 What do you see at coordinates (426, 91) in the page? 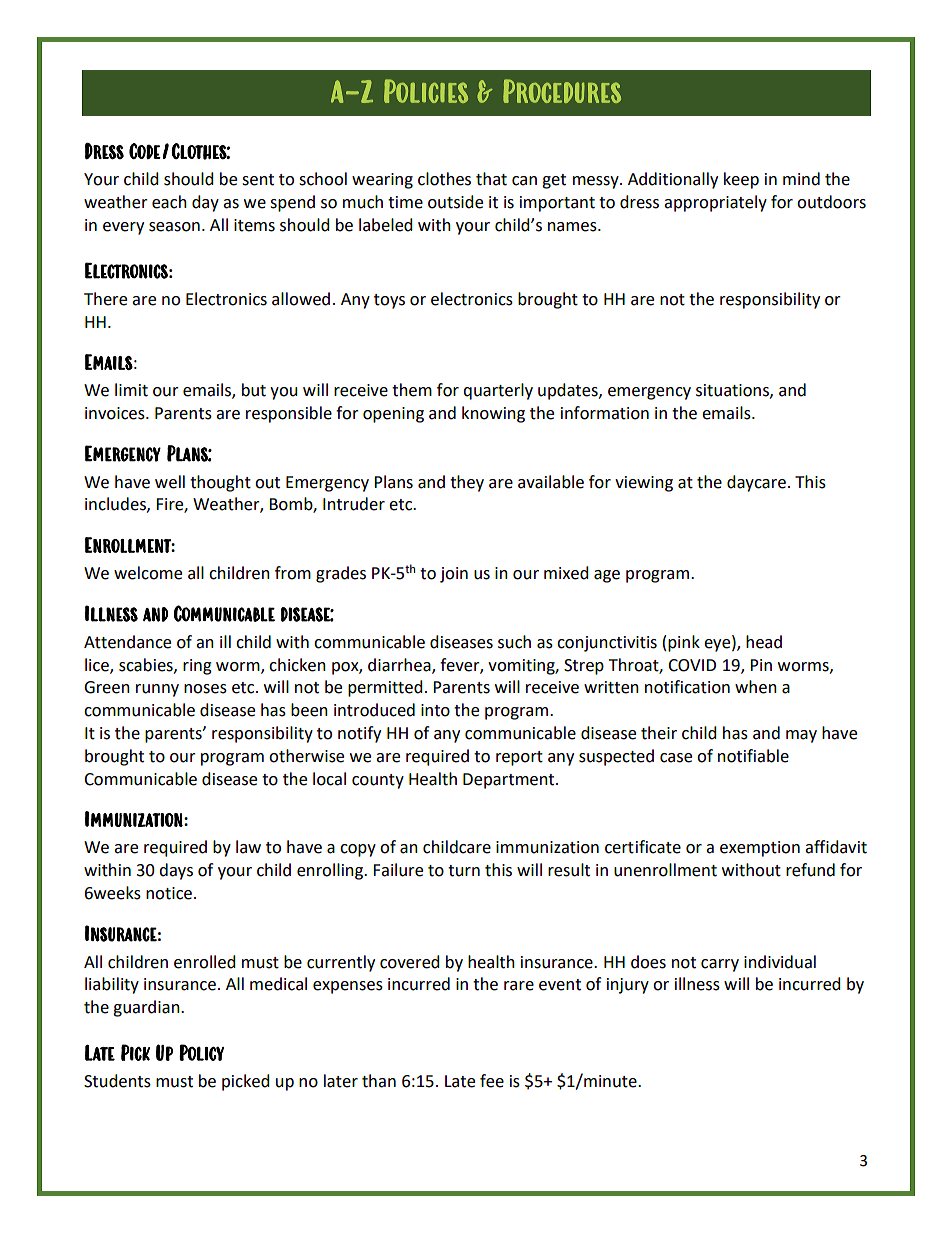
I see `Policies` at bounding box center [426, 91].
